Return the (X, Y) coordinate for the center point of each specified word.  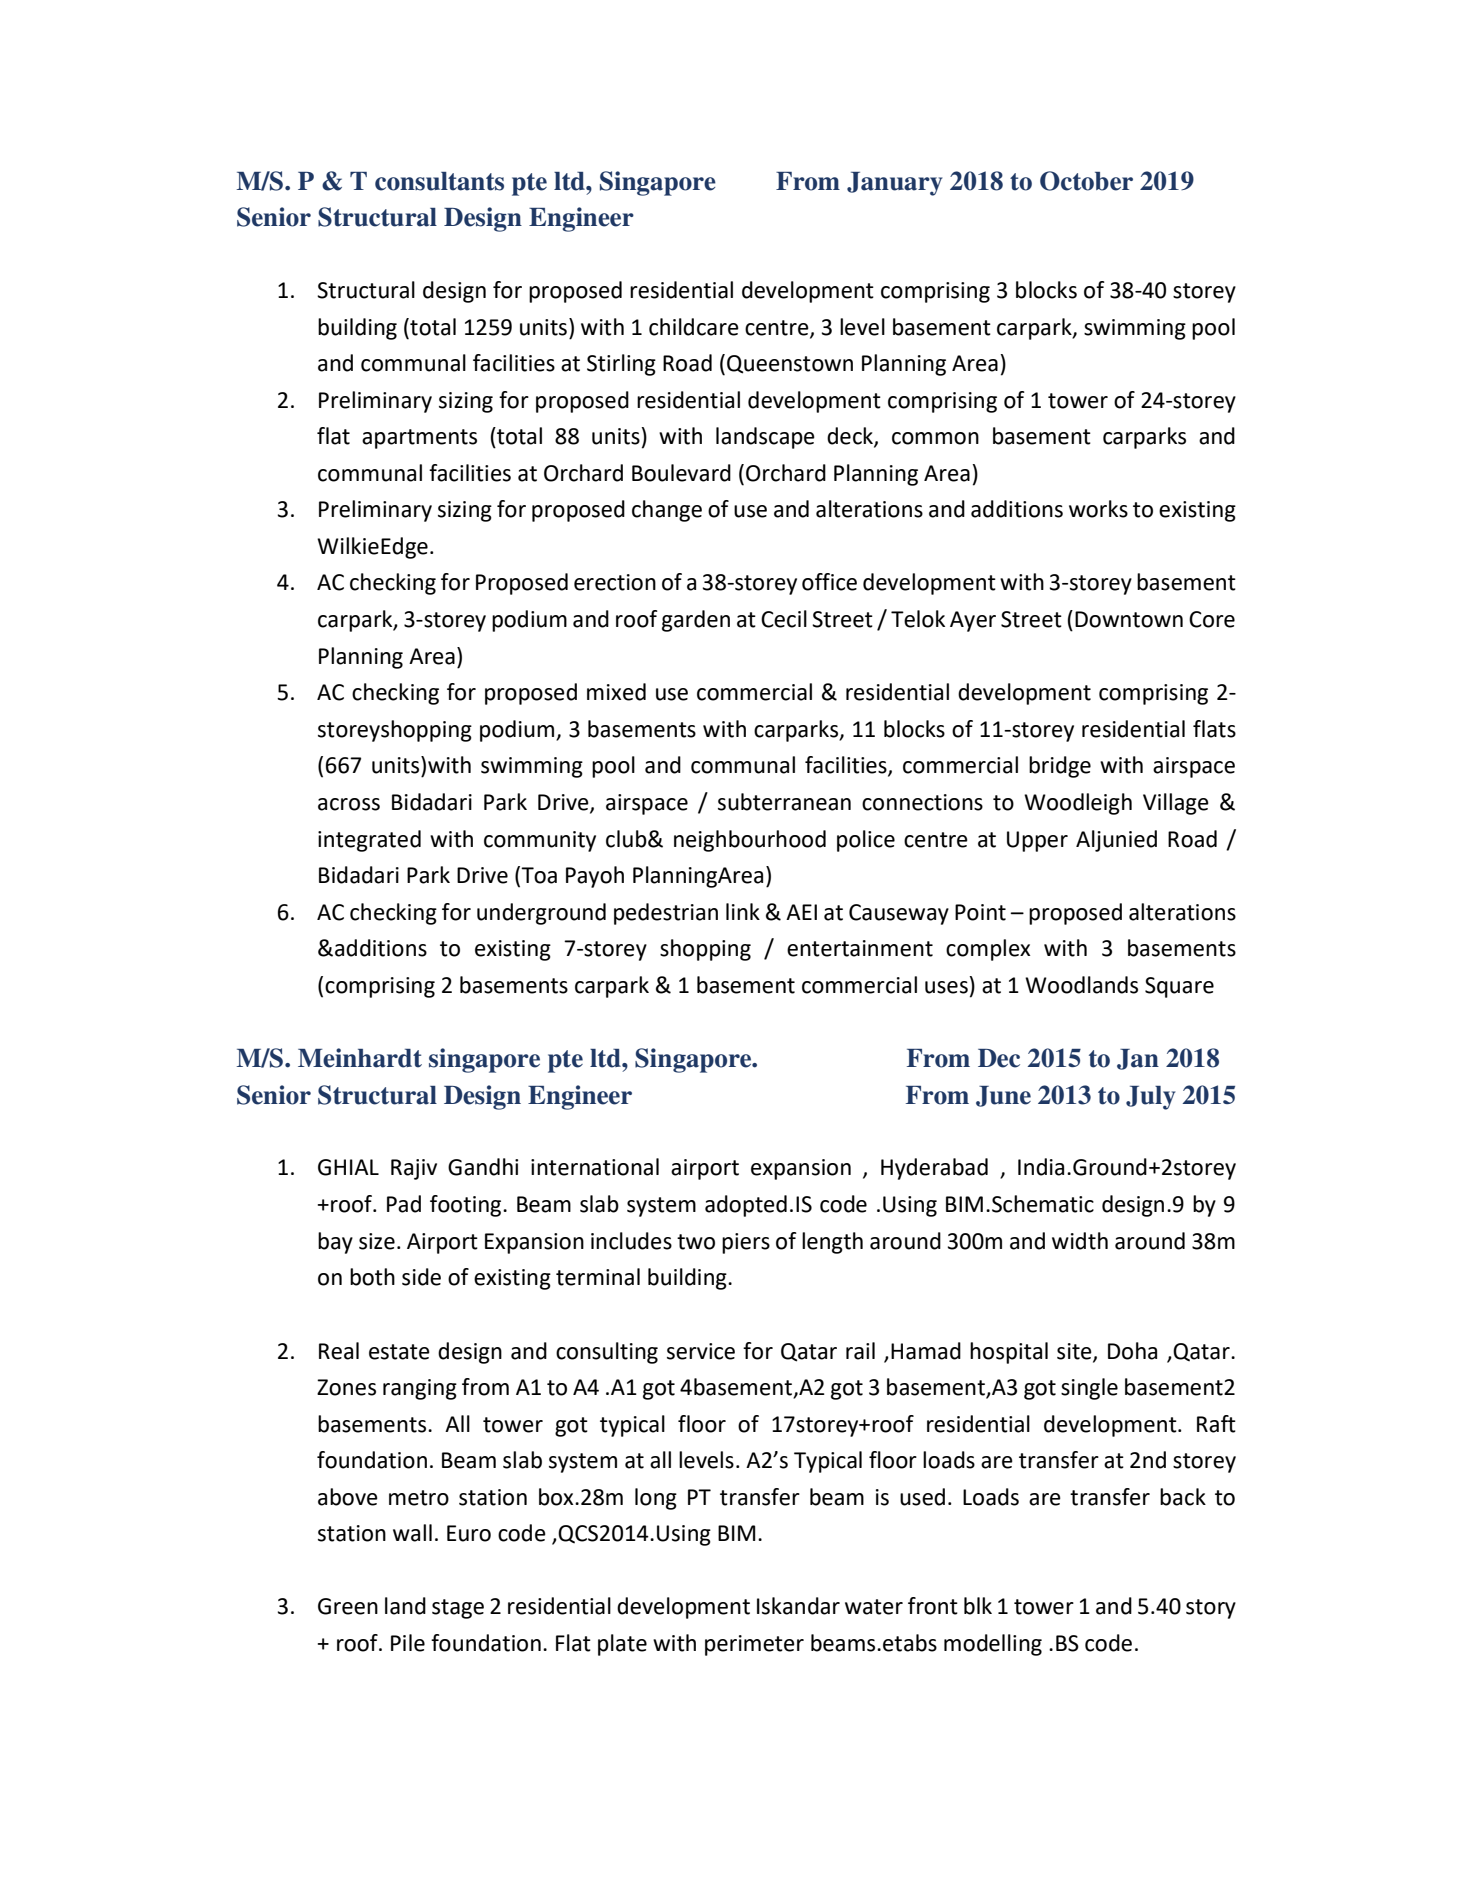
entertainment (860, 948)
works (1098, 509)
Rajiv (414, 1169)
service (701, 1351)
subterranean (784, 802)
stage (458, 1609)
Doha (1132, 1351)
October (1086, 181)
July (1151, 1098)
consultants (439, 181)
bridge (1060, 767)
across (349, 804)
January (895, 184)
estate (399, 1352)
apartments (419, 439)
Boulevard (681, 473)
